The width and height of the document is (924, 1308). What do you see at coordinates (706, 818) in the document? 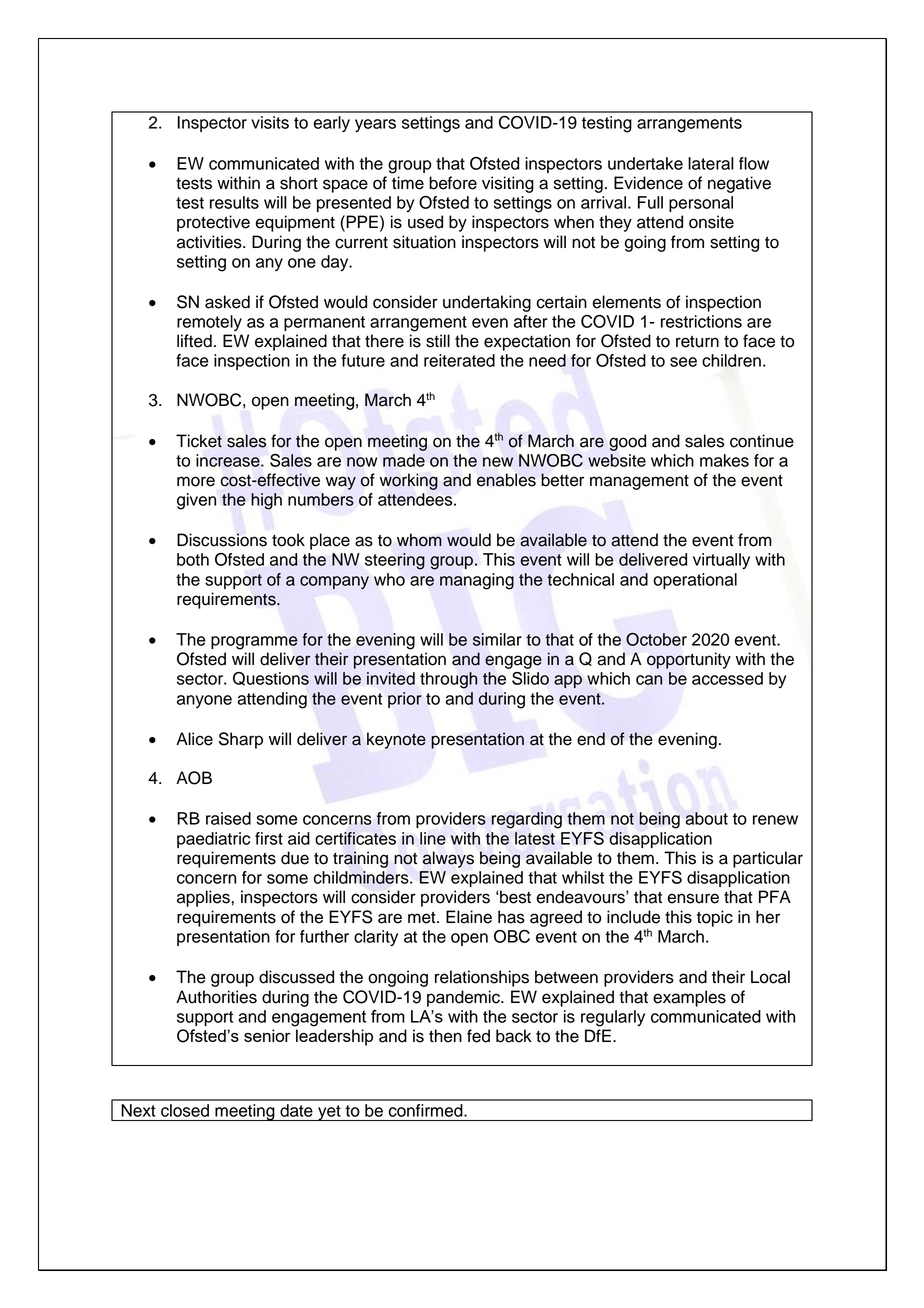
I see `about` at bounding box center [706, 818].
